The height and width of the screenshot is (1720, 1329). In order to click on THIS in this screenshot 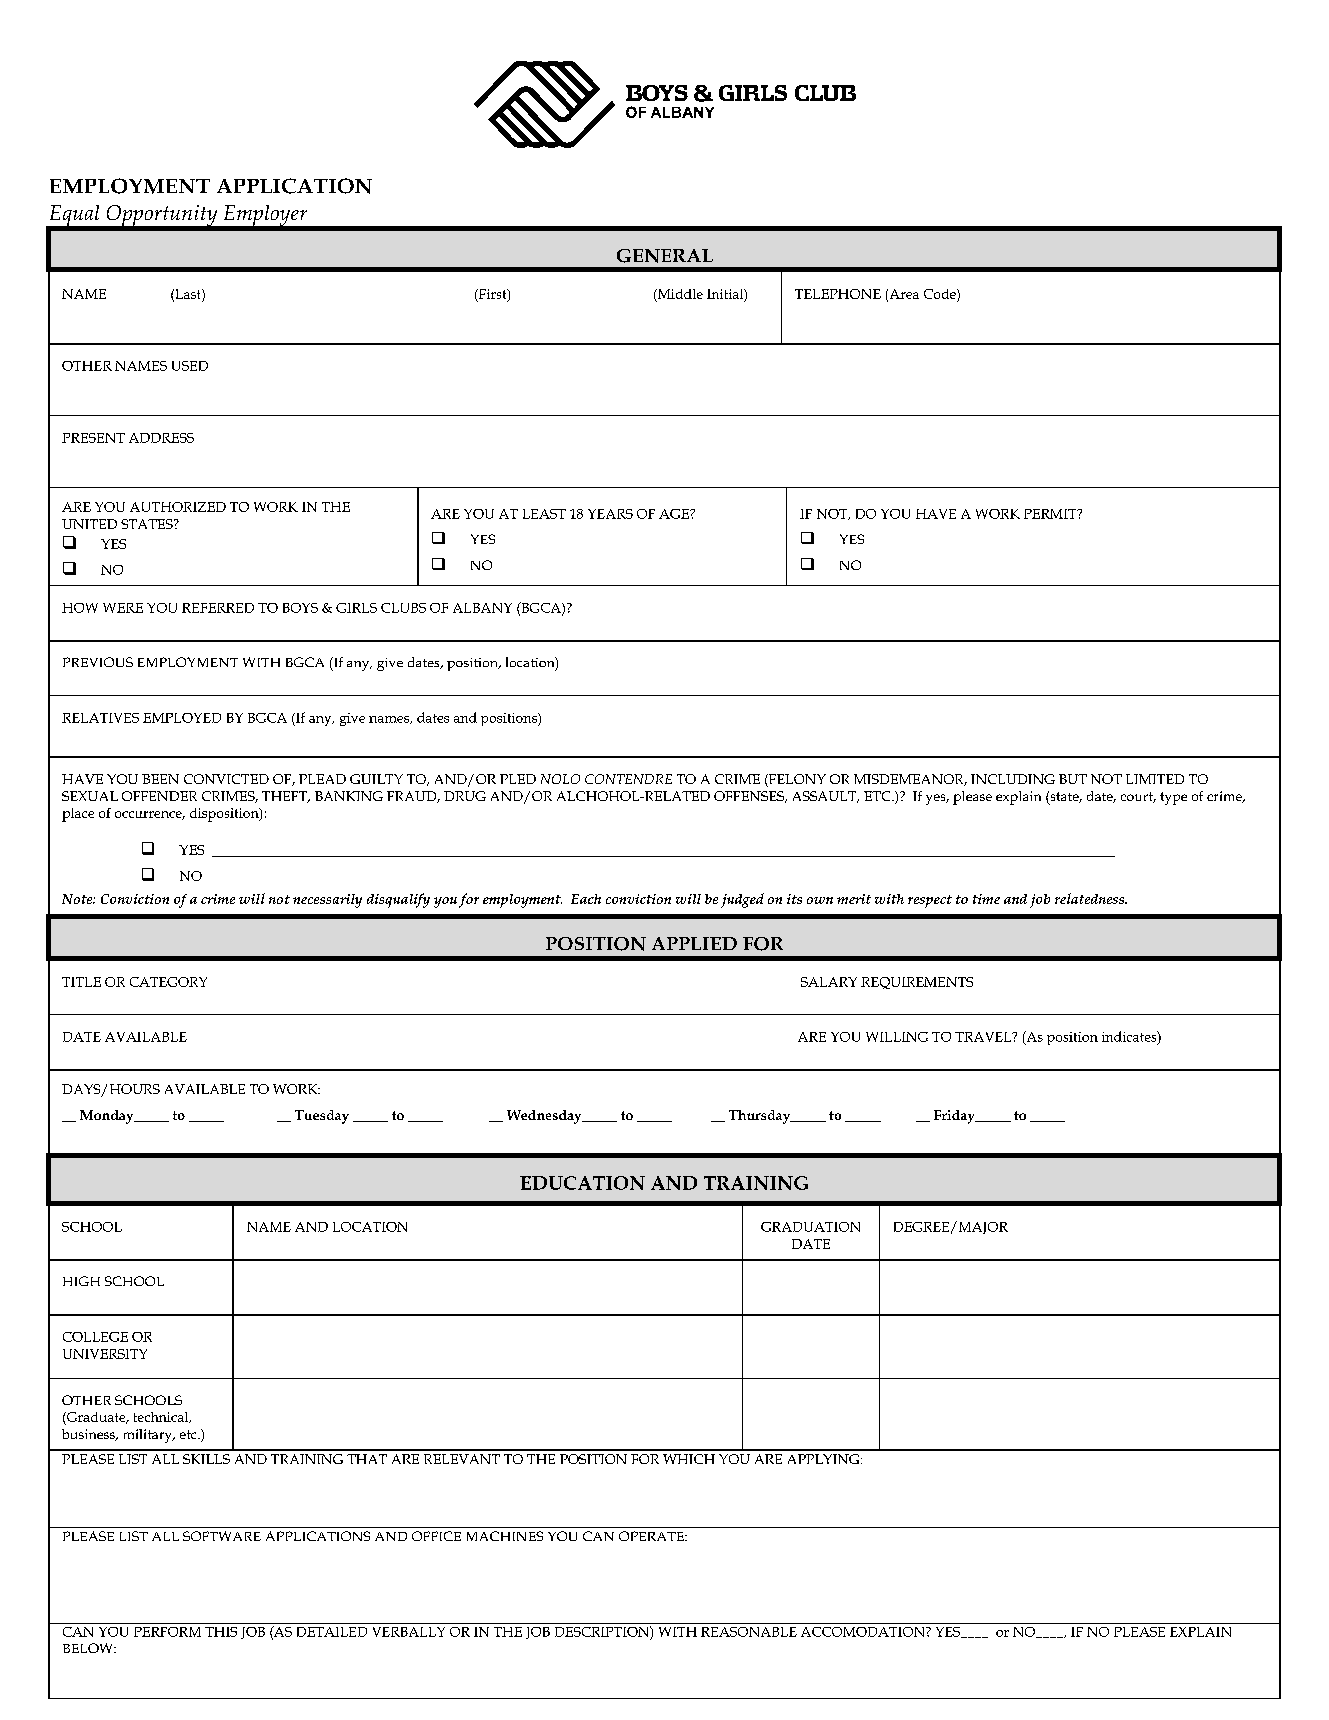, I will do `click(221, 1632)`.
